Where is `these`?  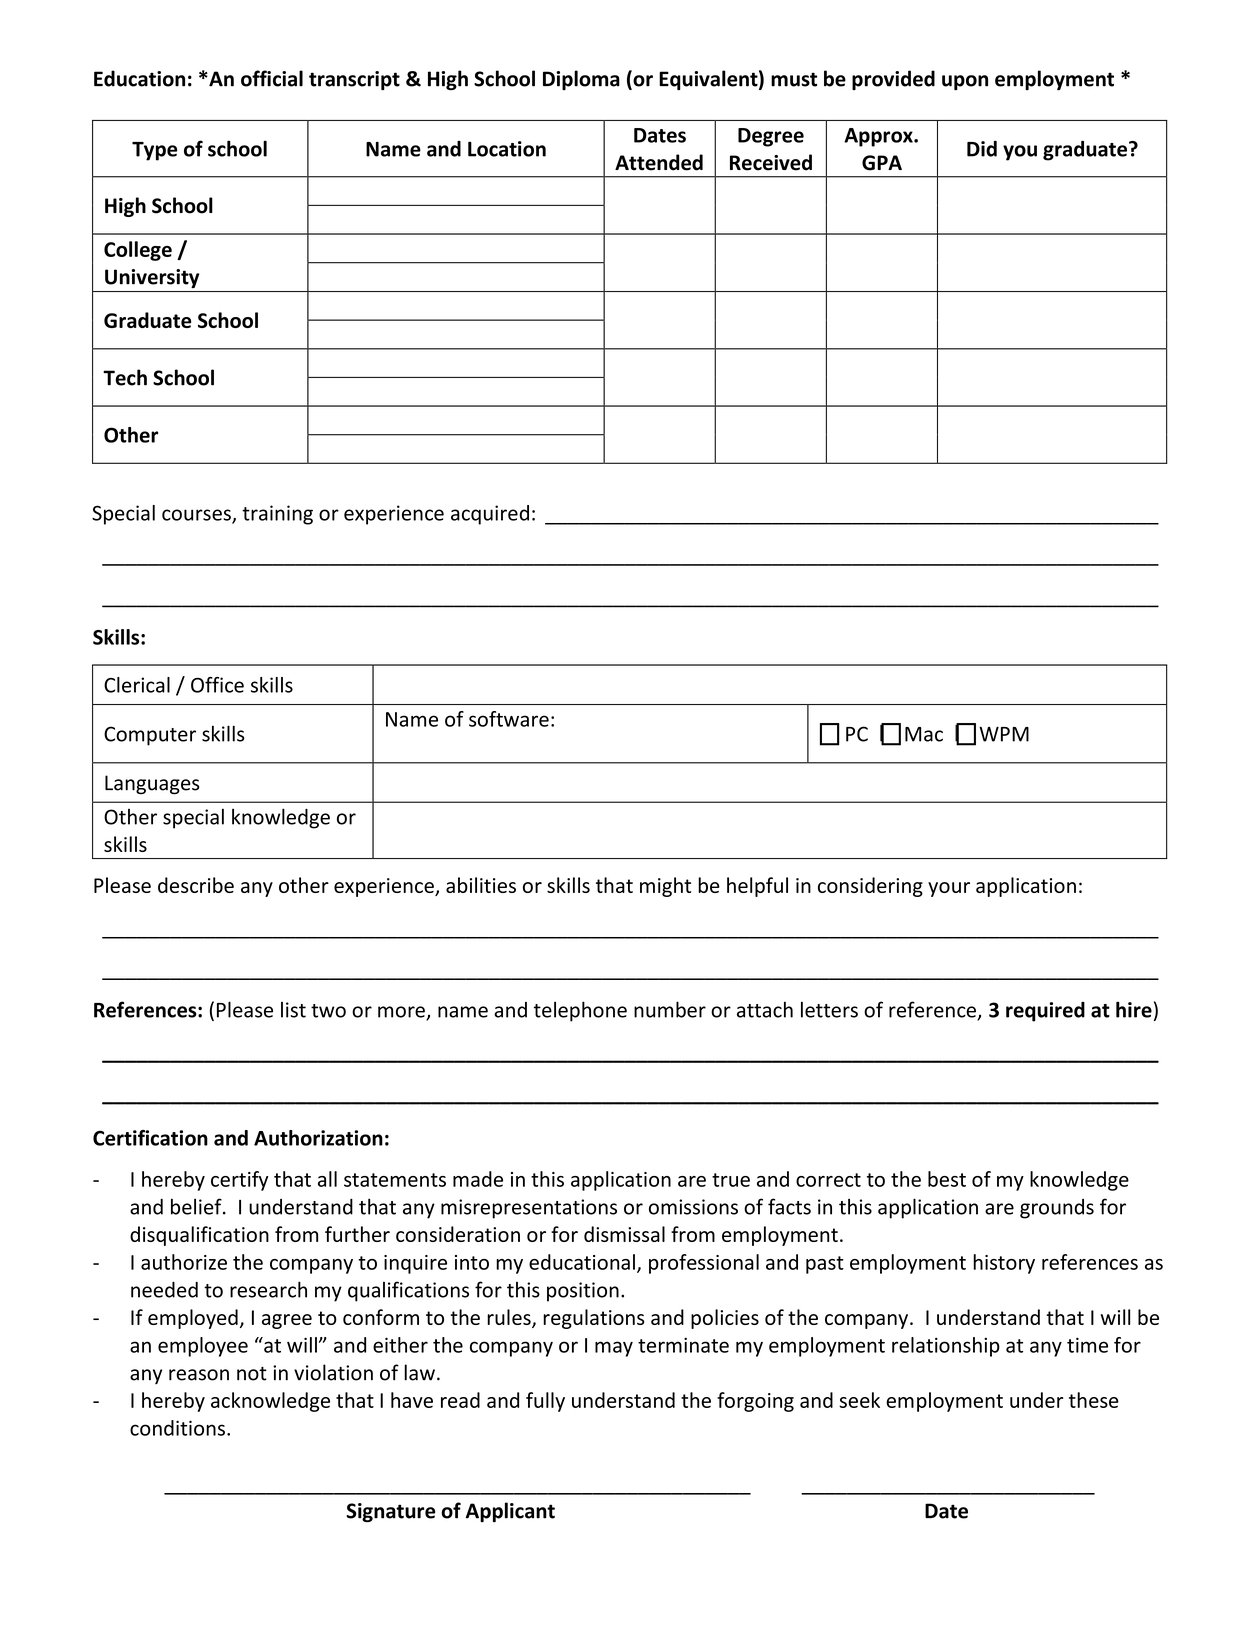 these is located at coordinates (1094, 1400).
